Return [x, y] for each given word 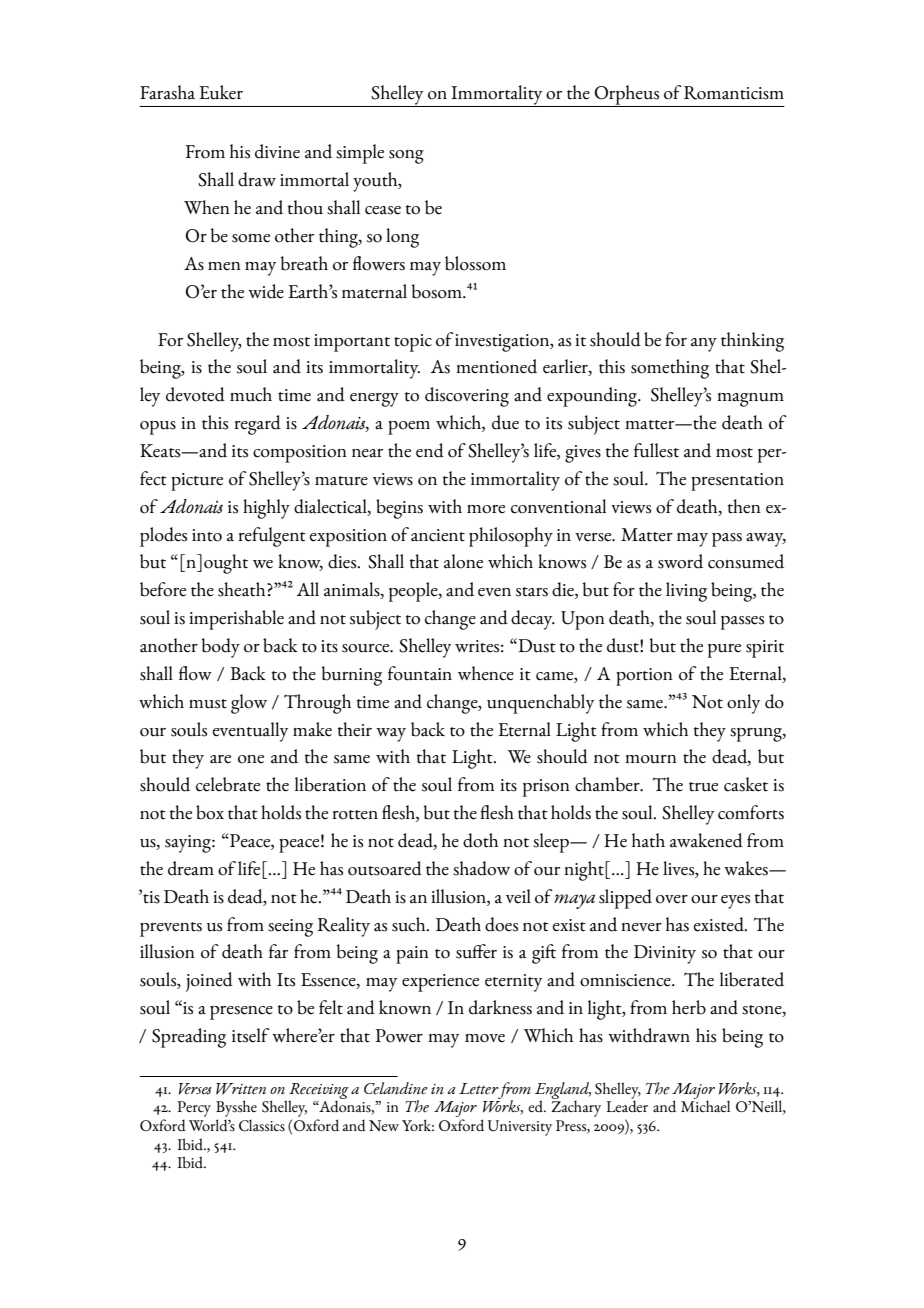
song [406, 157]
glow [249, 704]
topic [413, 343]
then [744, 506]
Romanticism [734, 93]
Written [241, 1089]
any [704, 345]
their [355, 729]
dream [191, 868]
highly [266, 509]
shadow [481, 868]
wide [266, 291]
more [486, 509]
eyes [735, 902]
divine [277, 151]
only [743, 704]
